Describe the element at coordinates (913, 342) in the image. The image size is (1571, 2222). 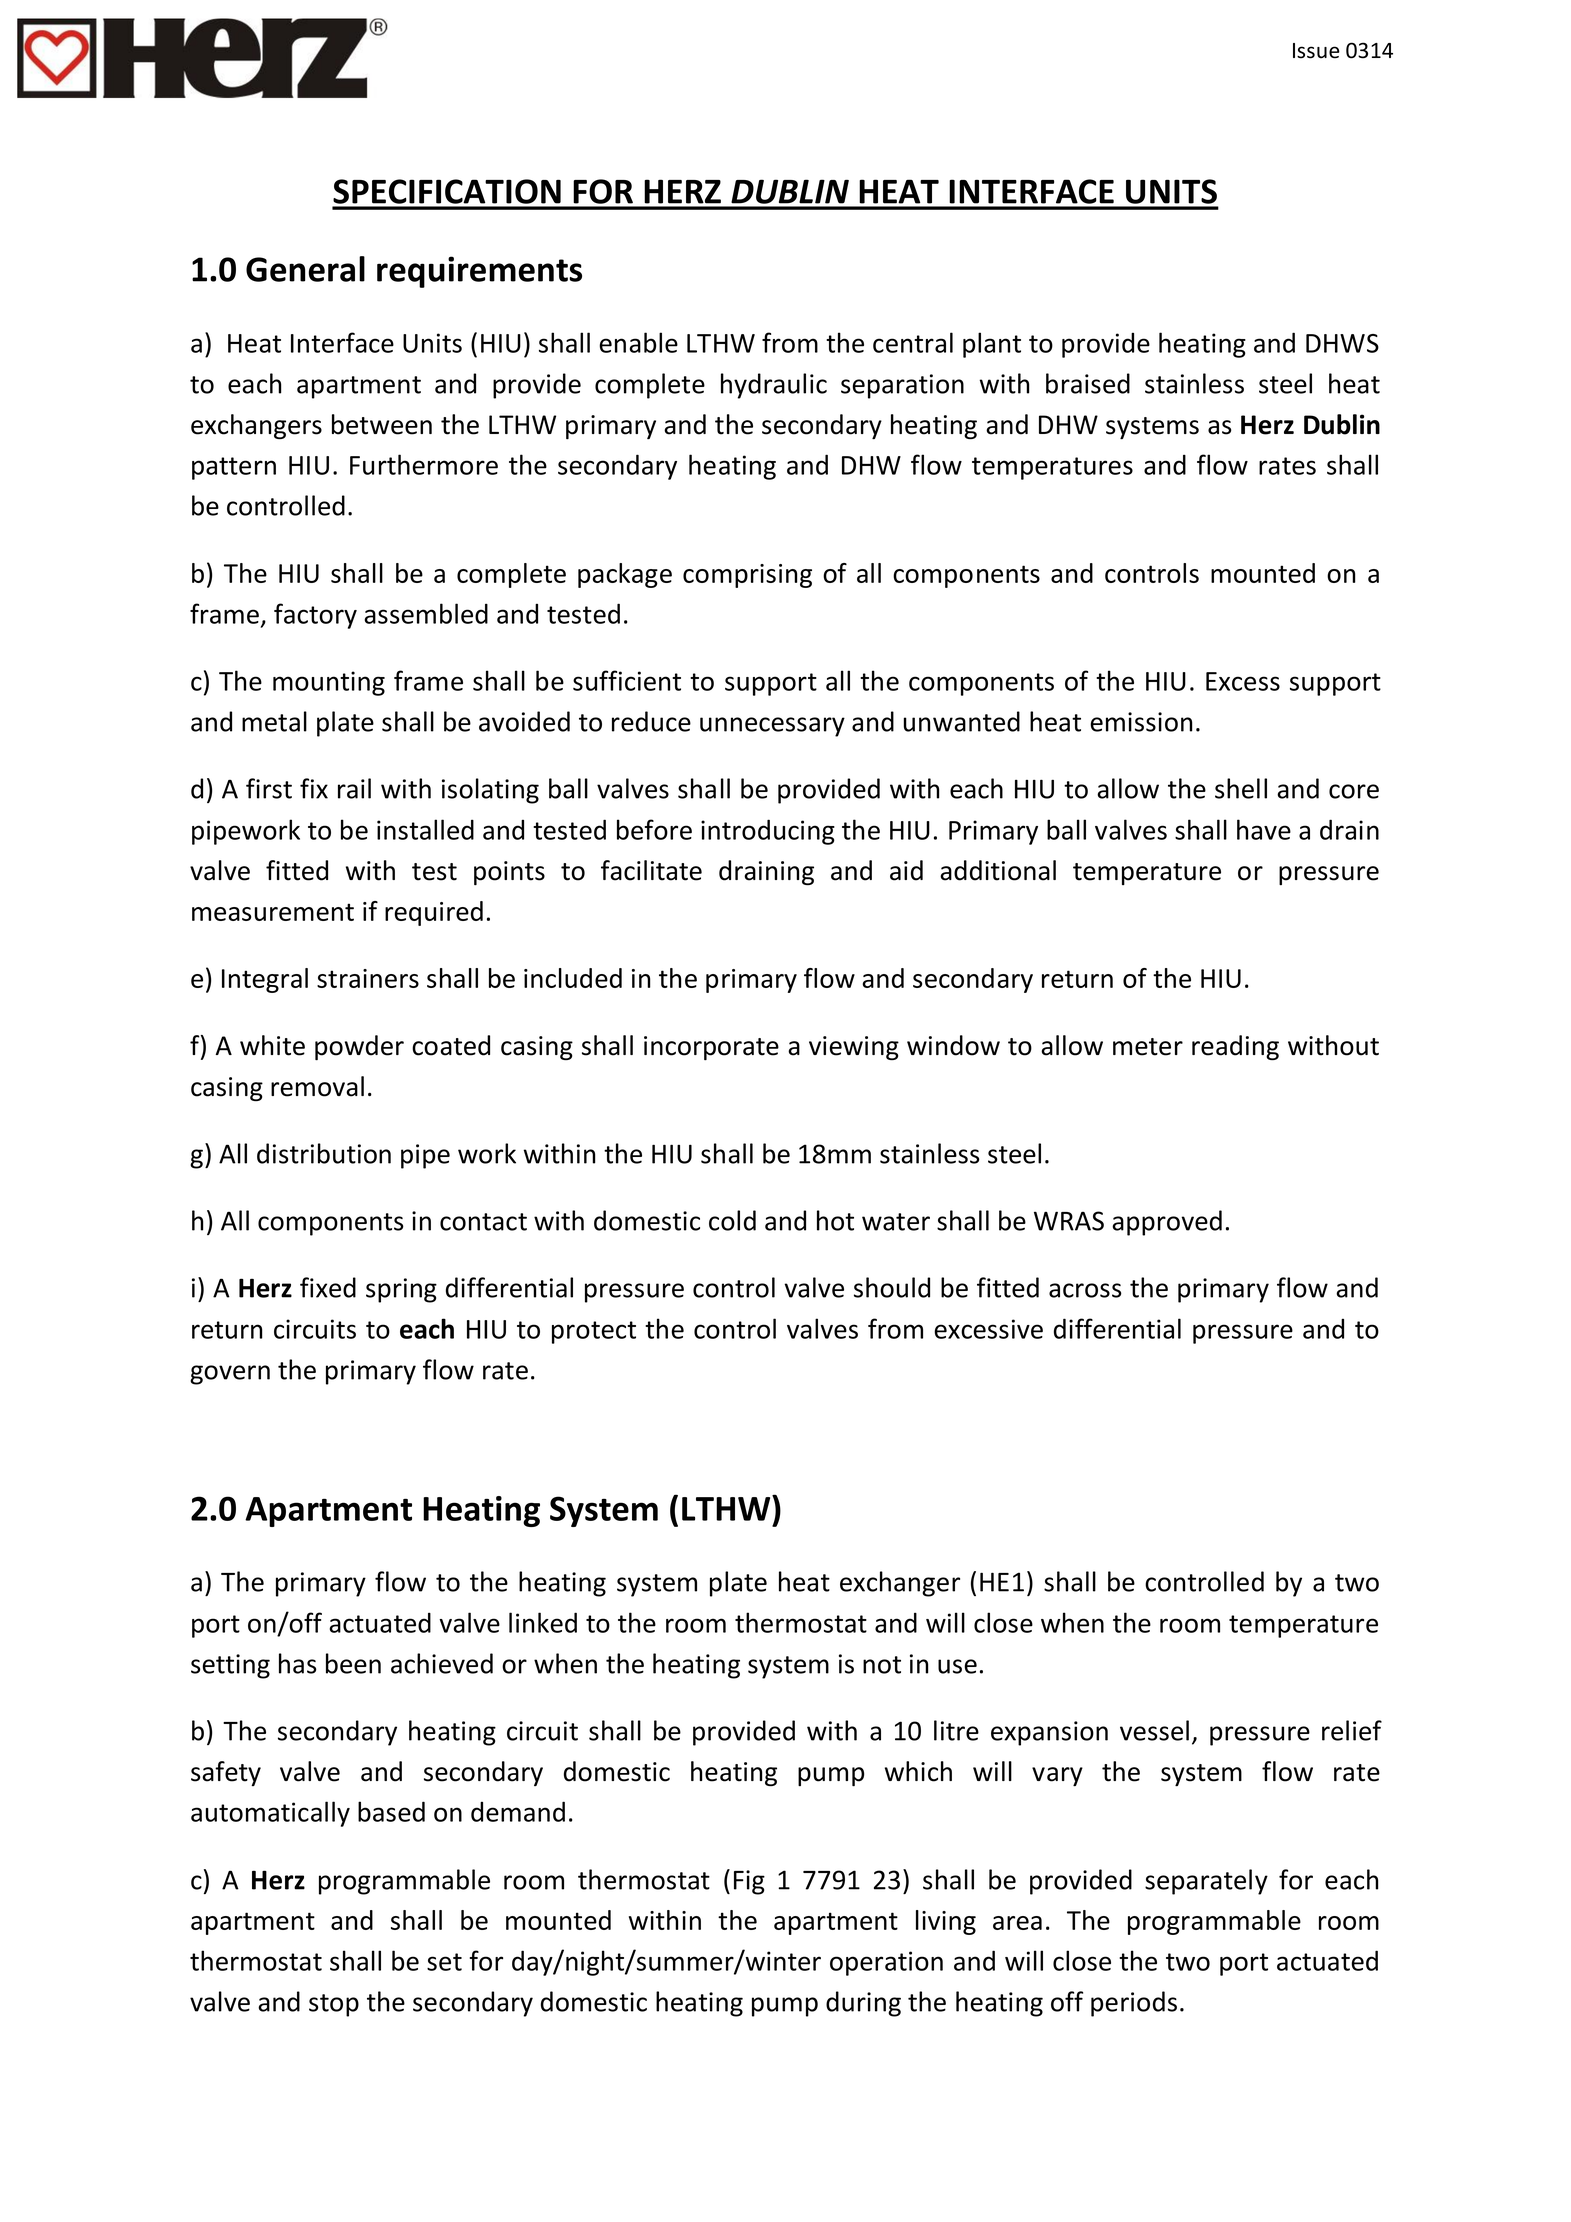
I see `central` at that location.
